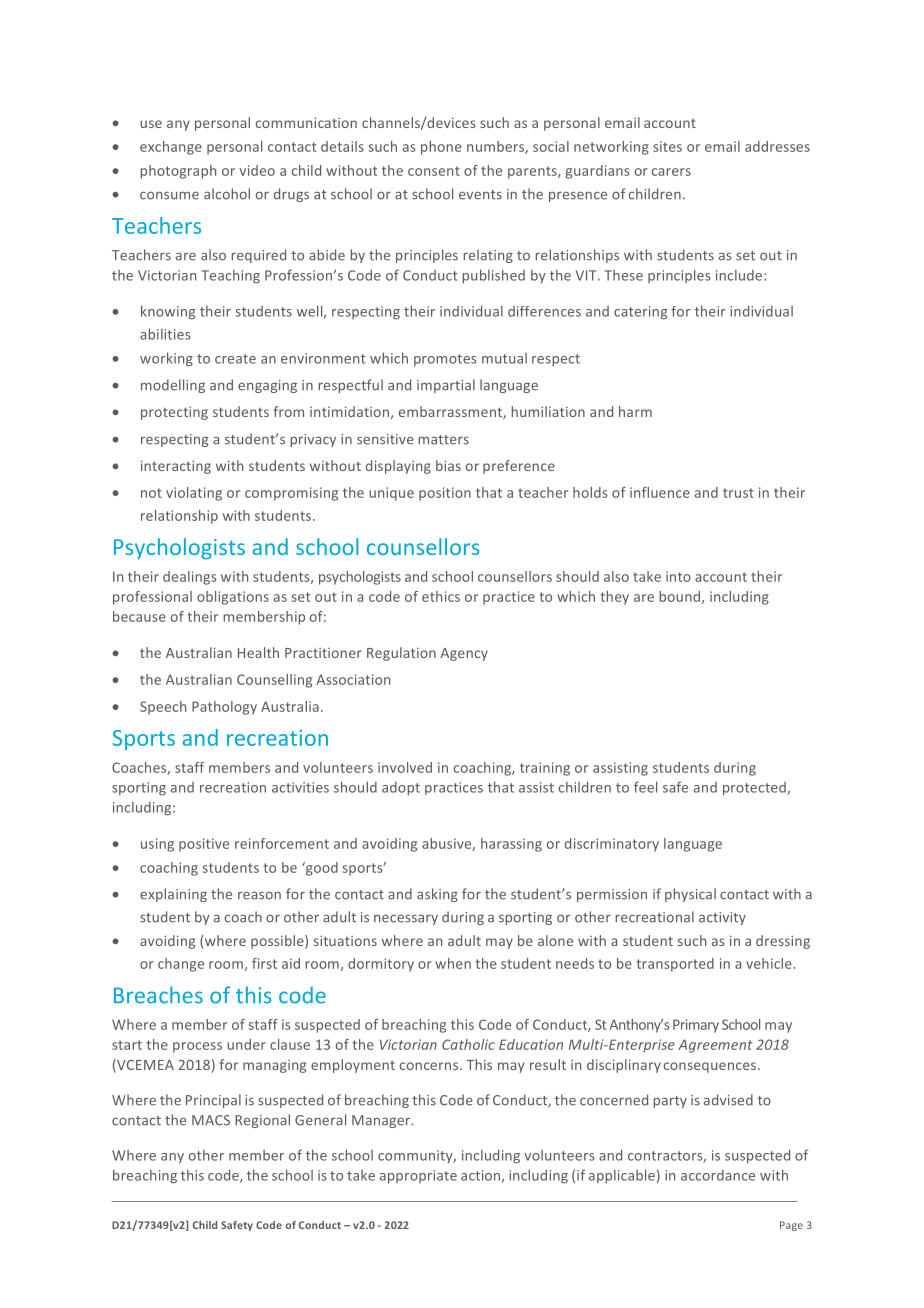 Image resolution: width=924 pixels, height=1308 pixels. Describe the element at coordinates (678, 576) in the page. I see `into` at that location.
